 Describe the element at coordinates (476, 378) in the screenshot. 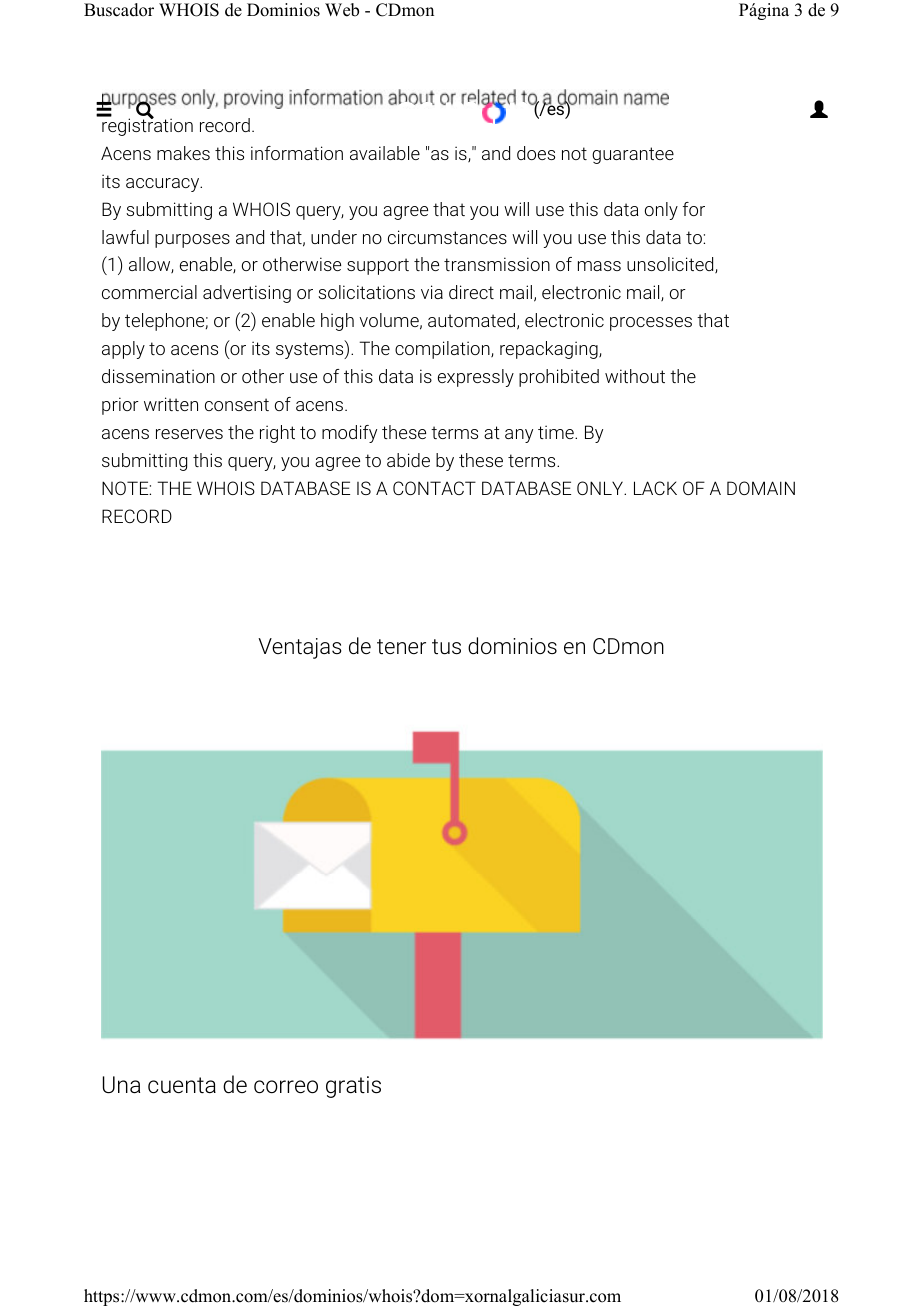

I see `expressly` at that location.
